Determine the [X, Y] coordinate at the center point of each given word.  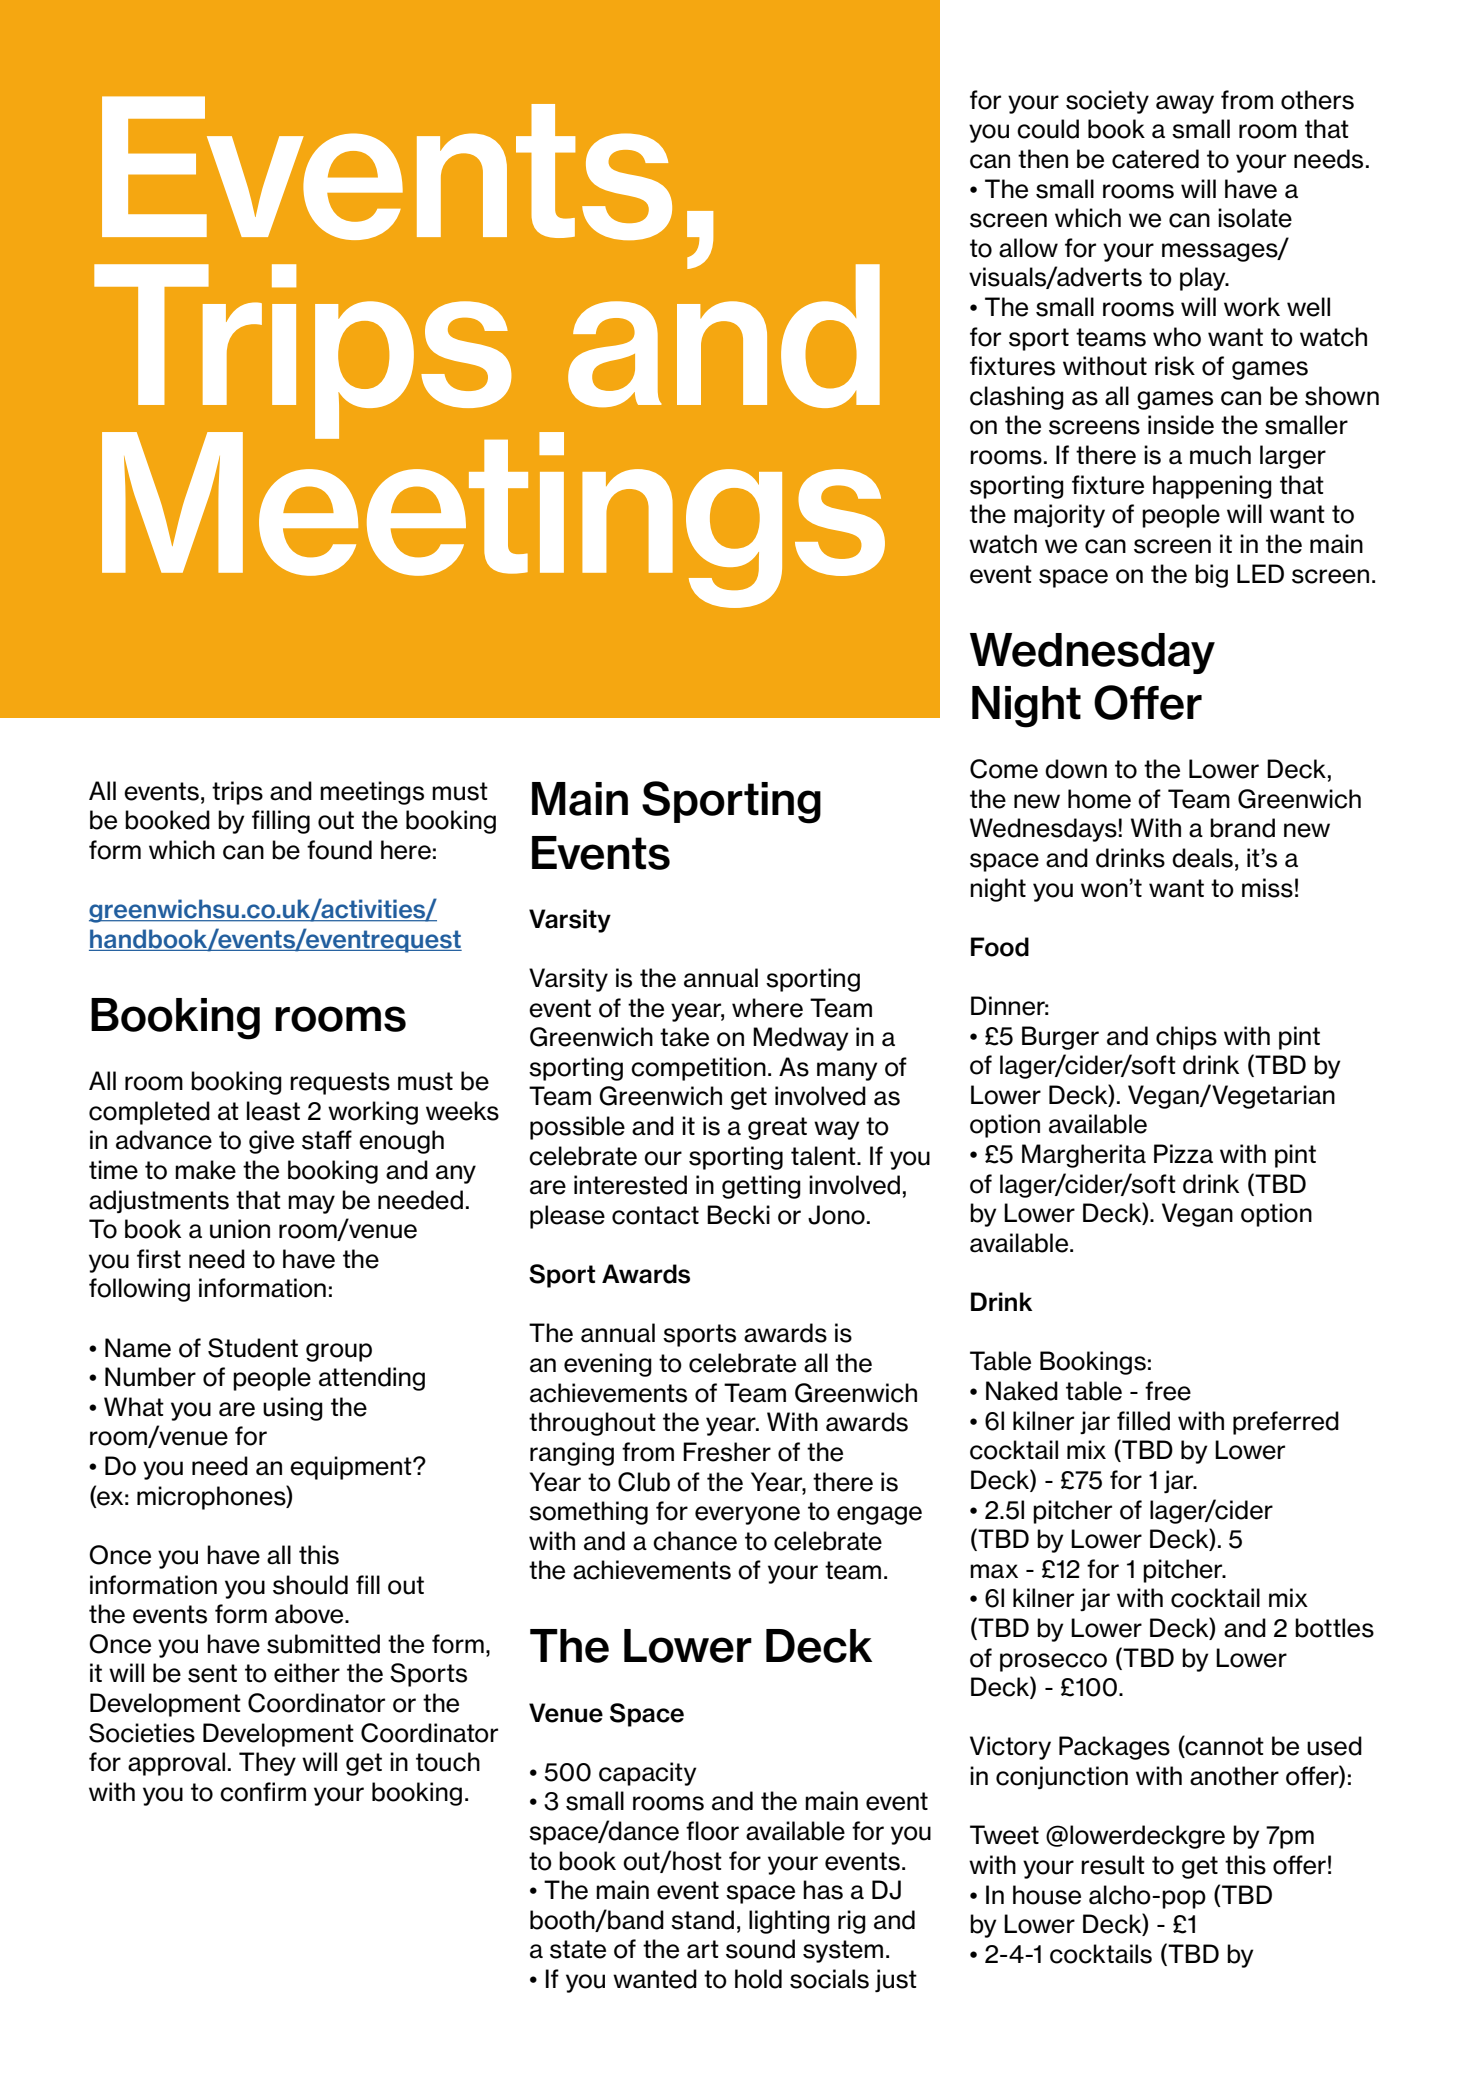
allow [1028, 248]
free [1168, 1391]
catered [1155, 159]
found [339, 850]
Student [253, 1348]
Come [1004, 769]
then [1043, 159]
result [1113, 1865]
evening [608, 1365]
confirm [263, 1792]
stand [702, 1920]
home [1099, 799]
